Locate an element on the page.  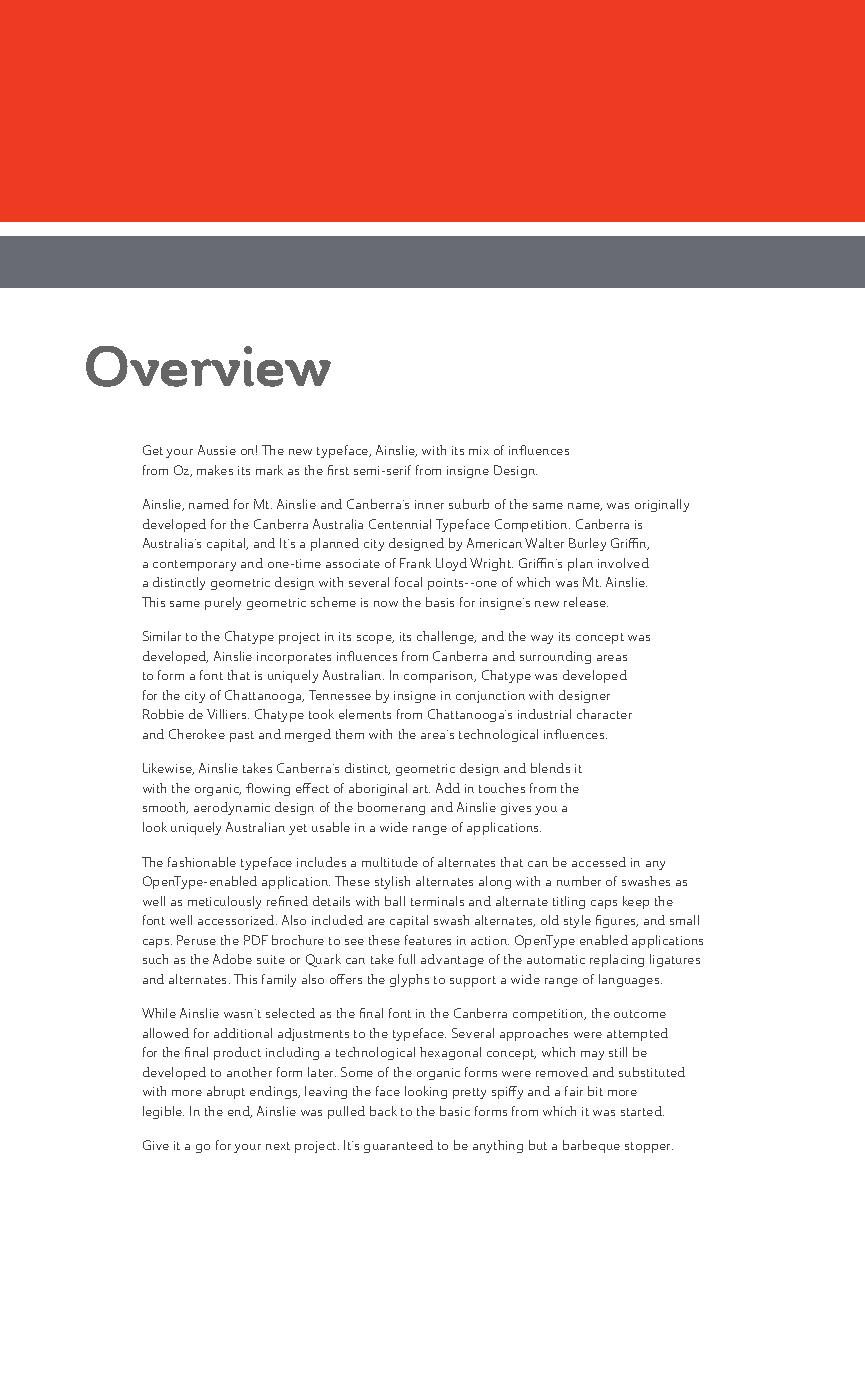
involved is located at coordinates (623, 563).
